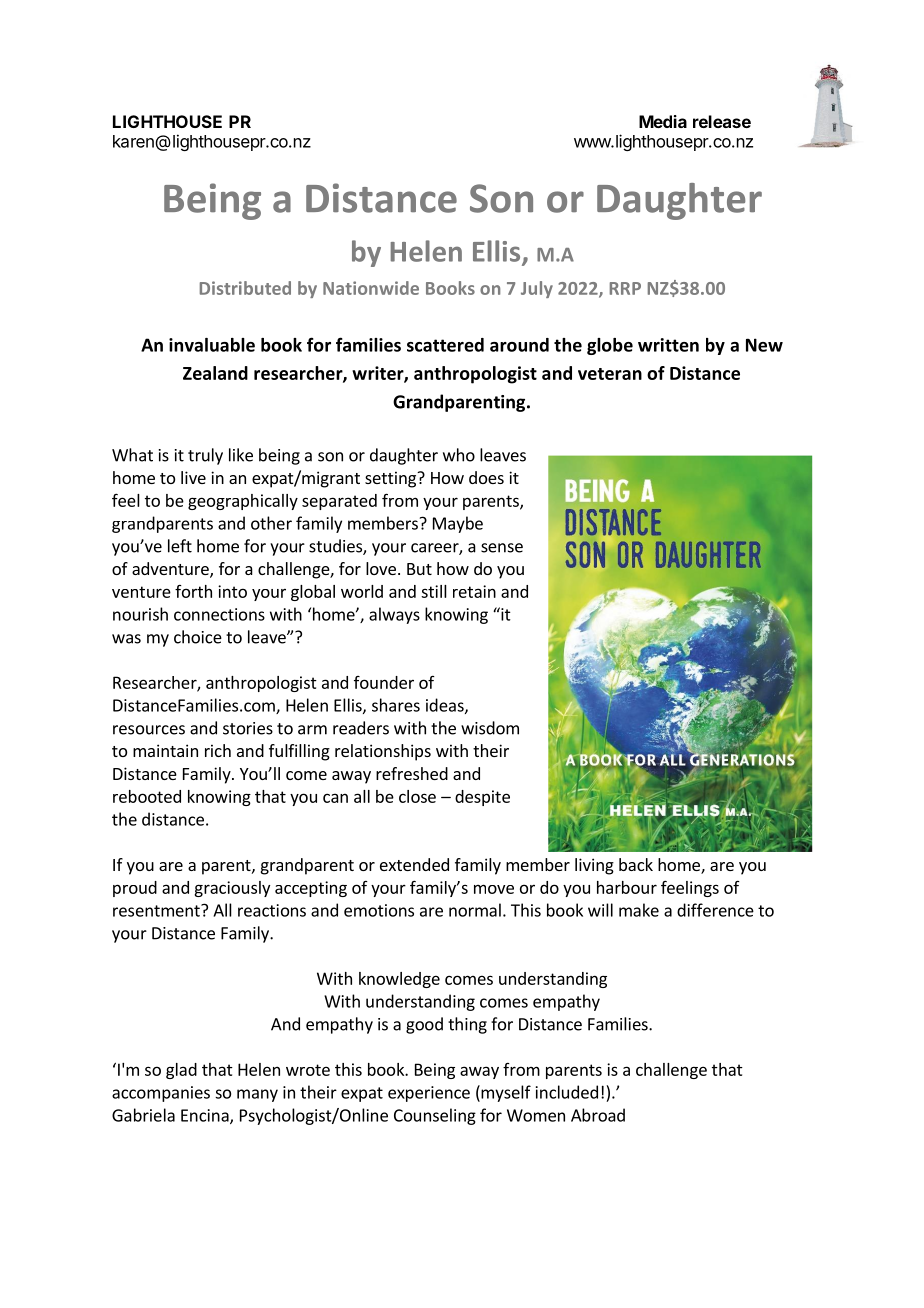 The width and height of the screenshot is (924, 1308). Describe the element at coordinates (245, 288) in the screenshot. I see `Distributed` at that location.
